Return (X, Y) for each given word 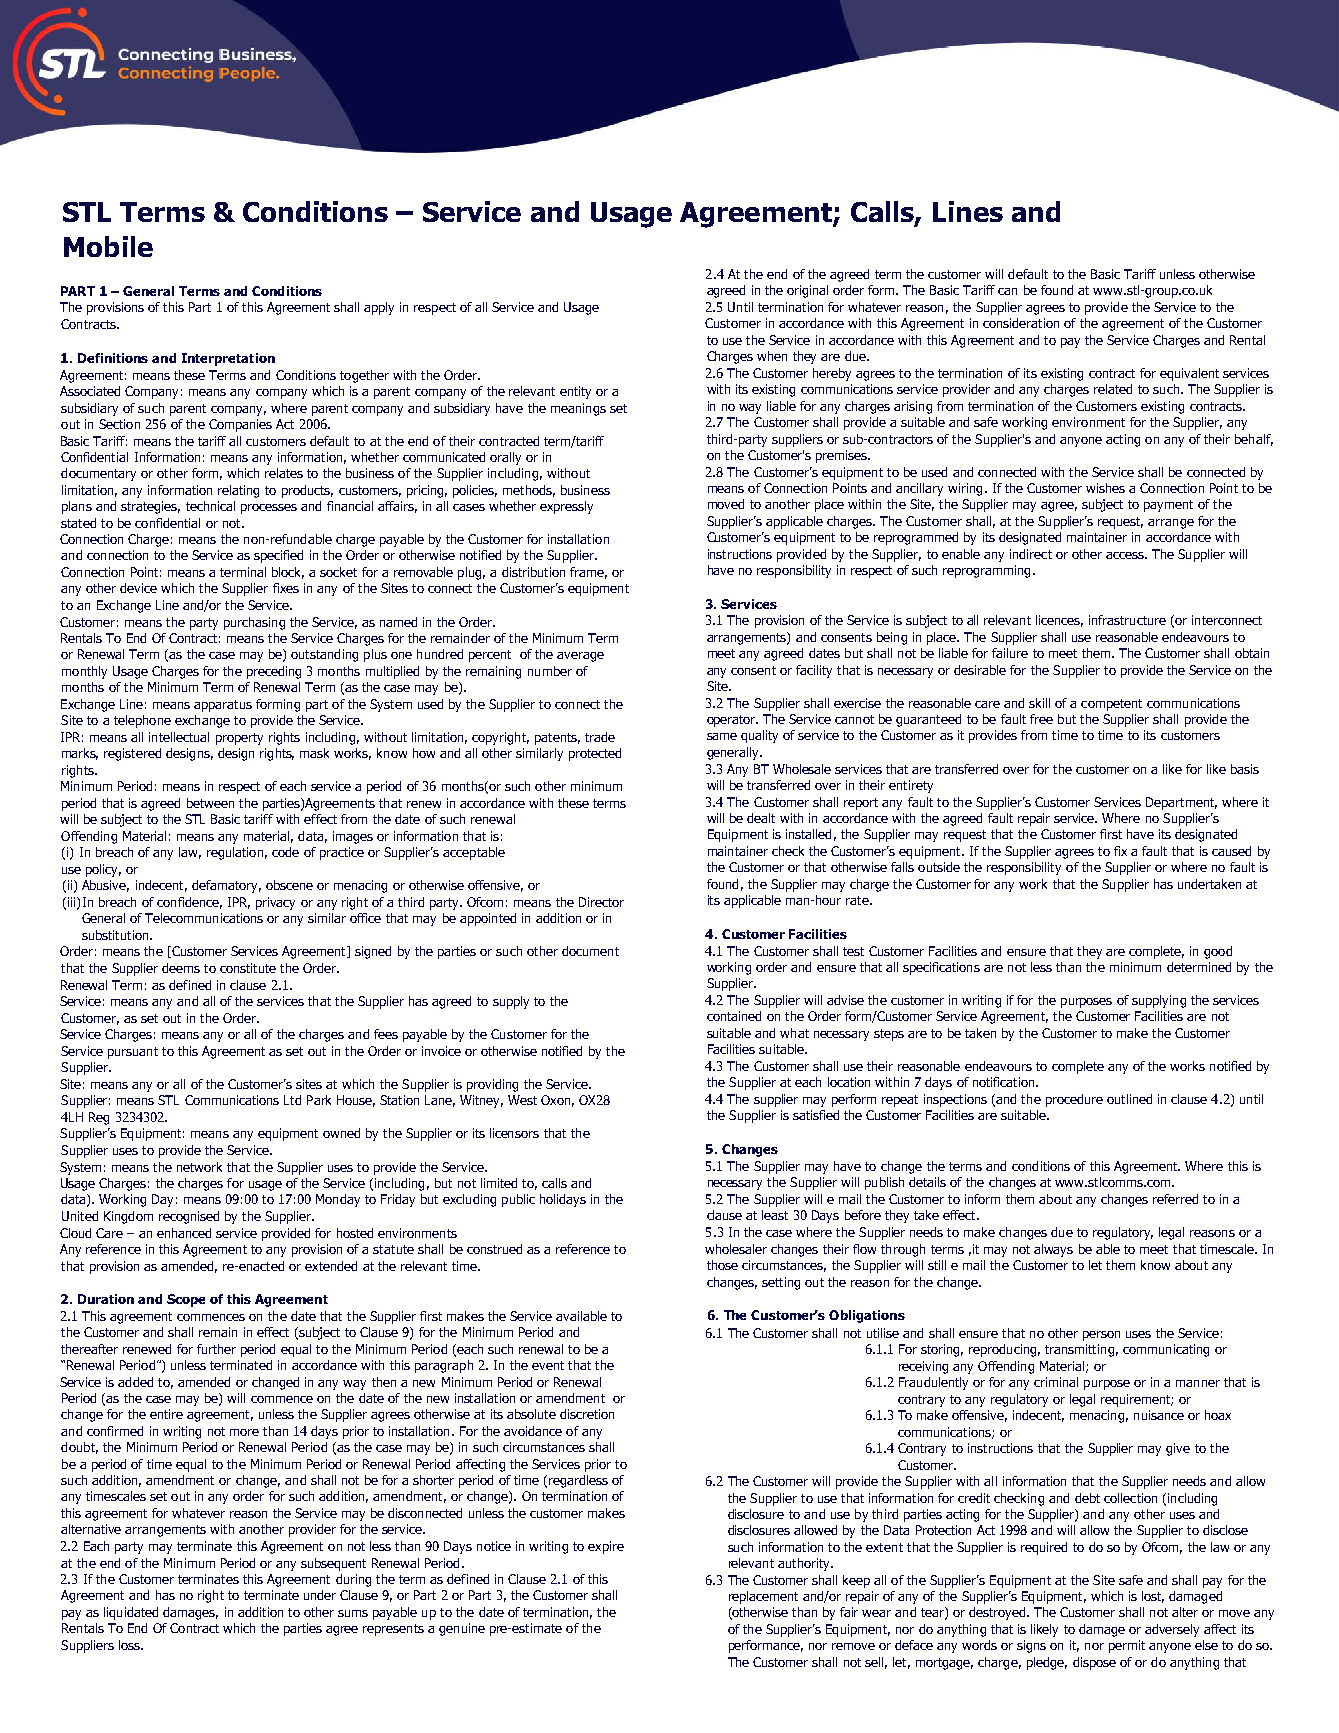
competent (1111, 705)
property (239, 739)
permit (1127, 1646)
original (807, 291)
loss (130, 1645)
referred (1175, 1199)
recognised (189, 1217)
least (775, 1215)
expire (606, 1547)
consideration (1021, 323)
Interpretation (228, 359)
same (722, 736)
